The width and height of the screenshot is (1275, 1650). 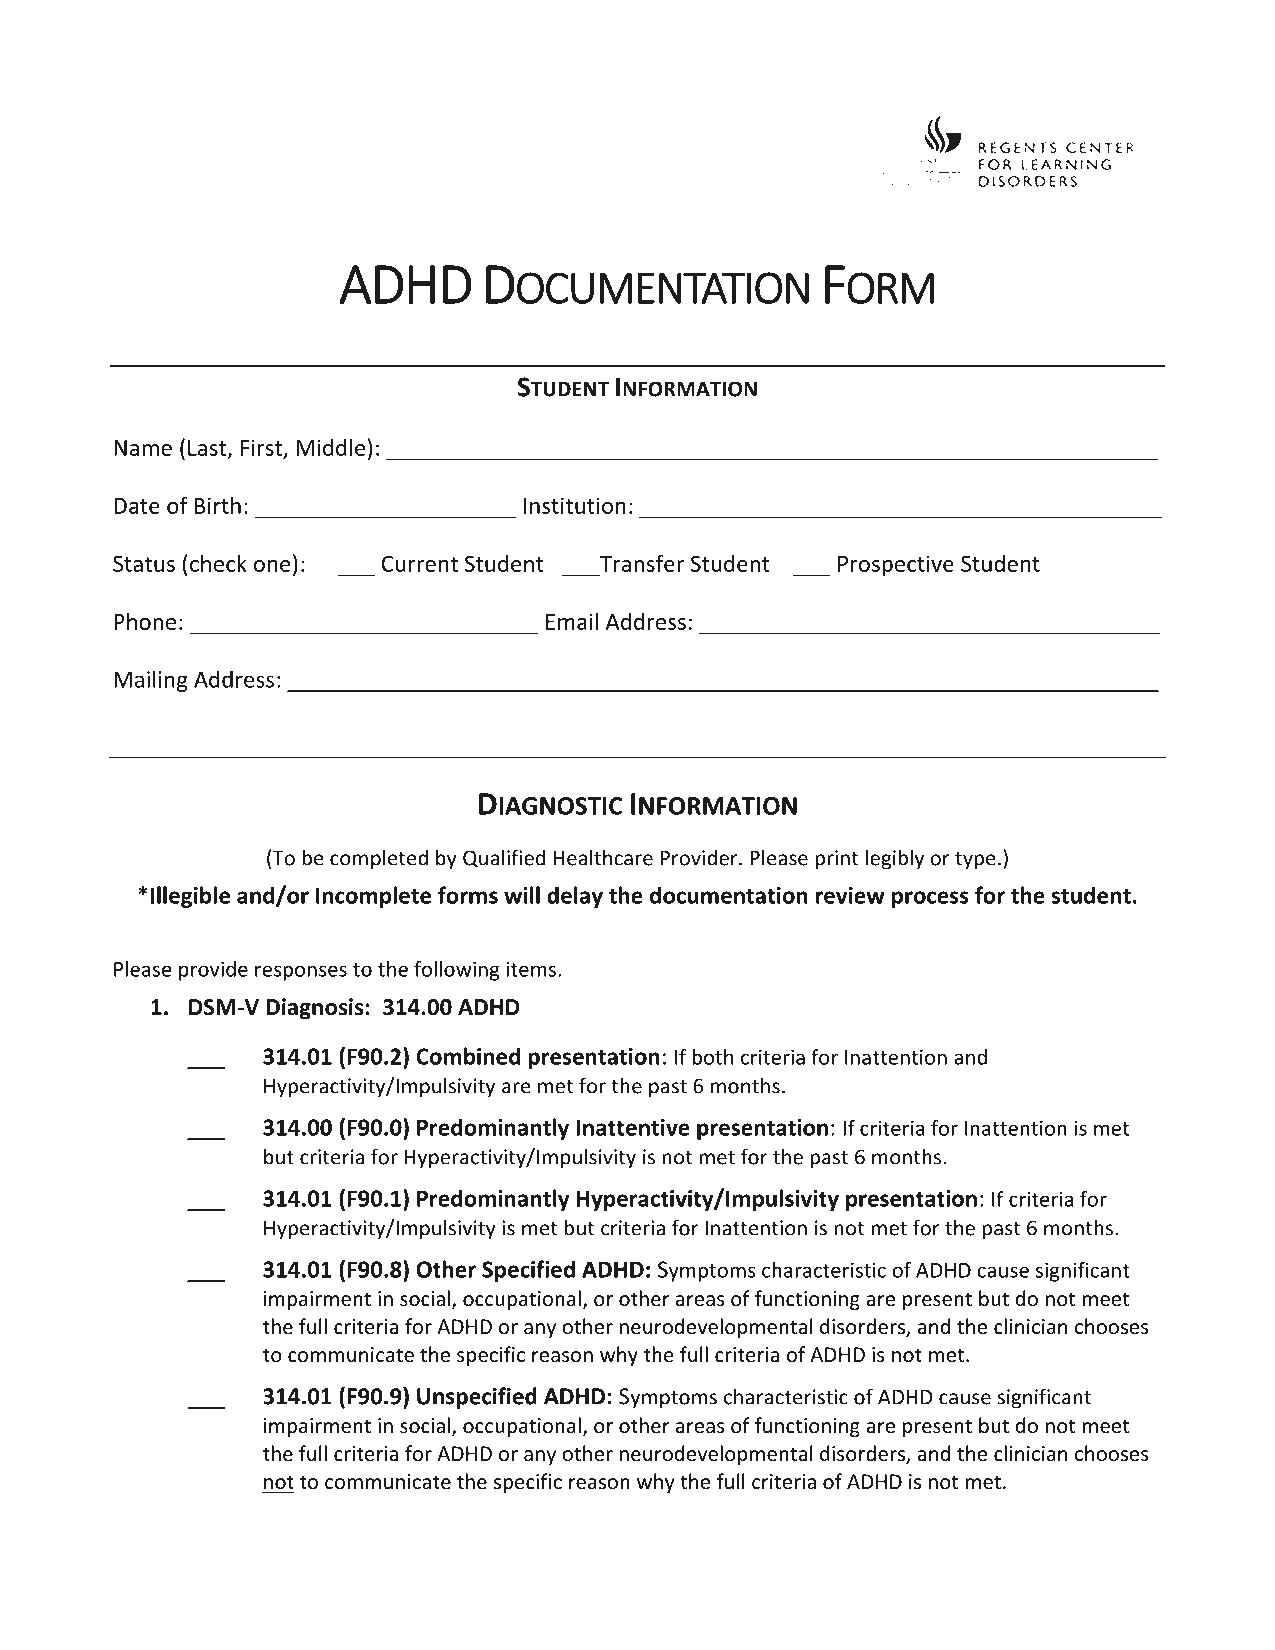 I want to click on Last, so click(x=208, y=449).
